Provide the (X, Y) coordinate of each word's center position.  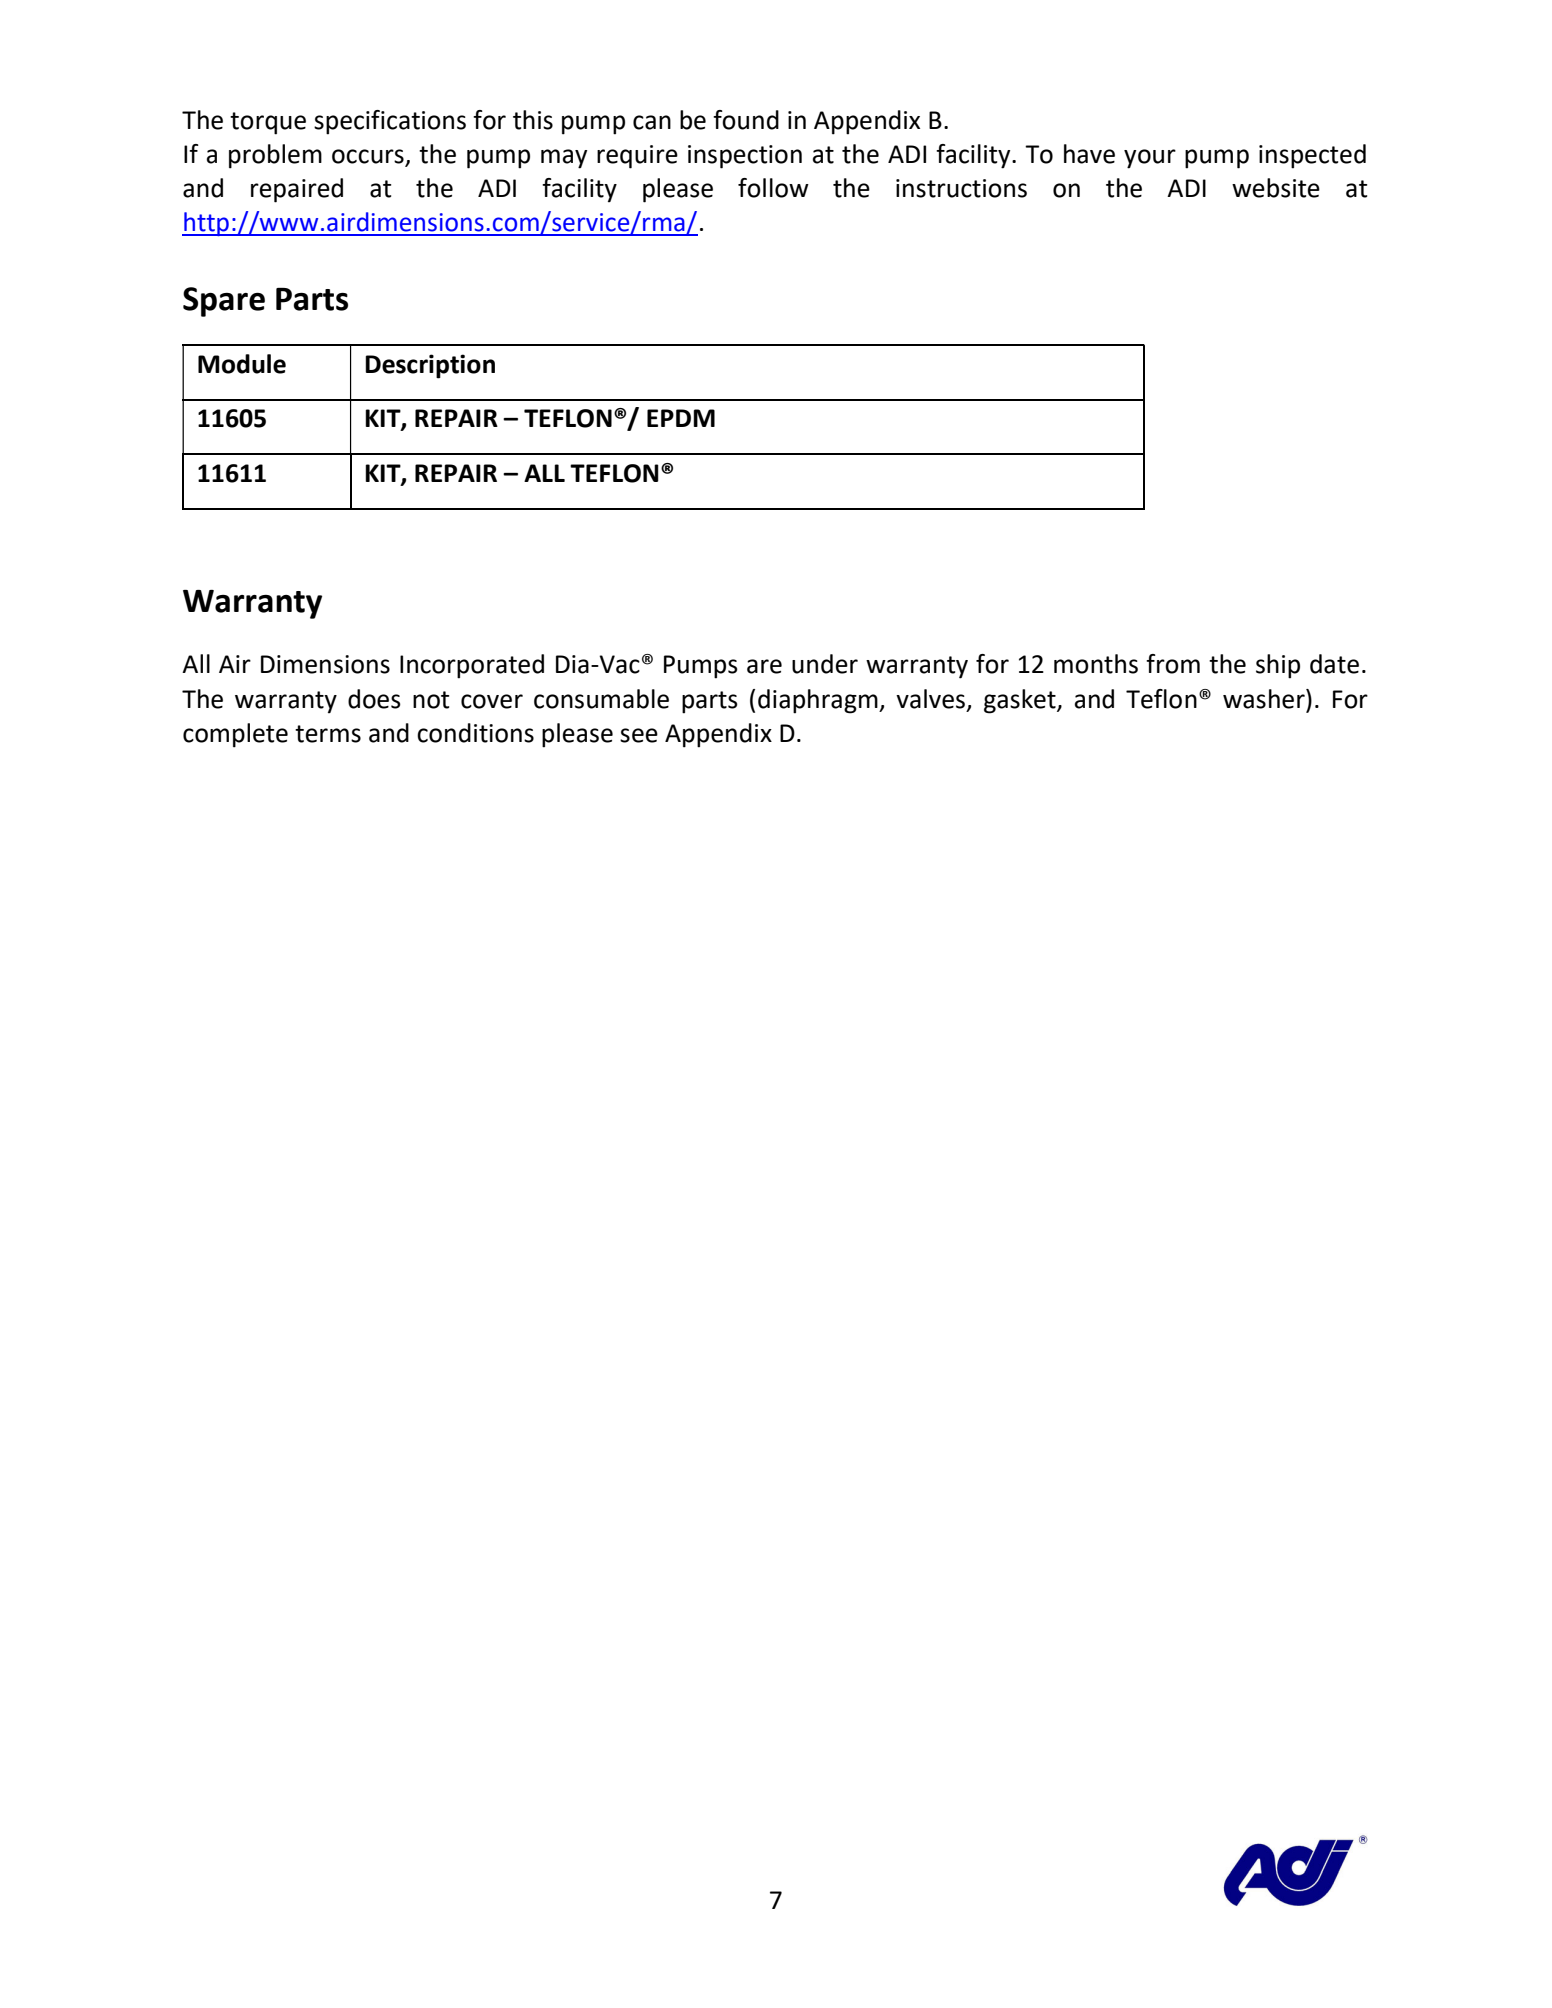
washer (1265, 699)
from (1173, 664)
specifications (390, 122)
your (1150, 159)
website (1276, 188)
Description (430, 366)
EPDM (681, 418)
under (825, 664)
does (374, 699)
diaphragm (819, 701)
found (746, 120)
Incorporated (472, 666)
